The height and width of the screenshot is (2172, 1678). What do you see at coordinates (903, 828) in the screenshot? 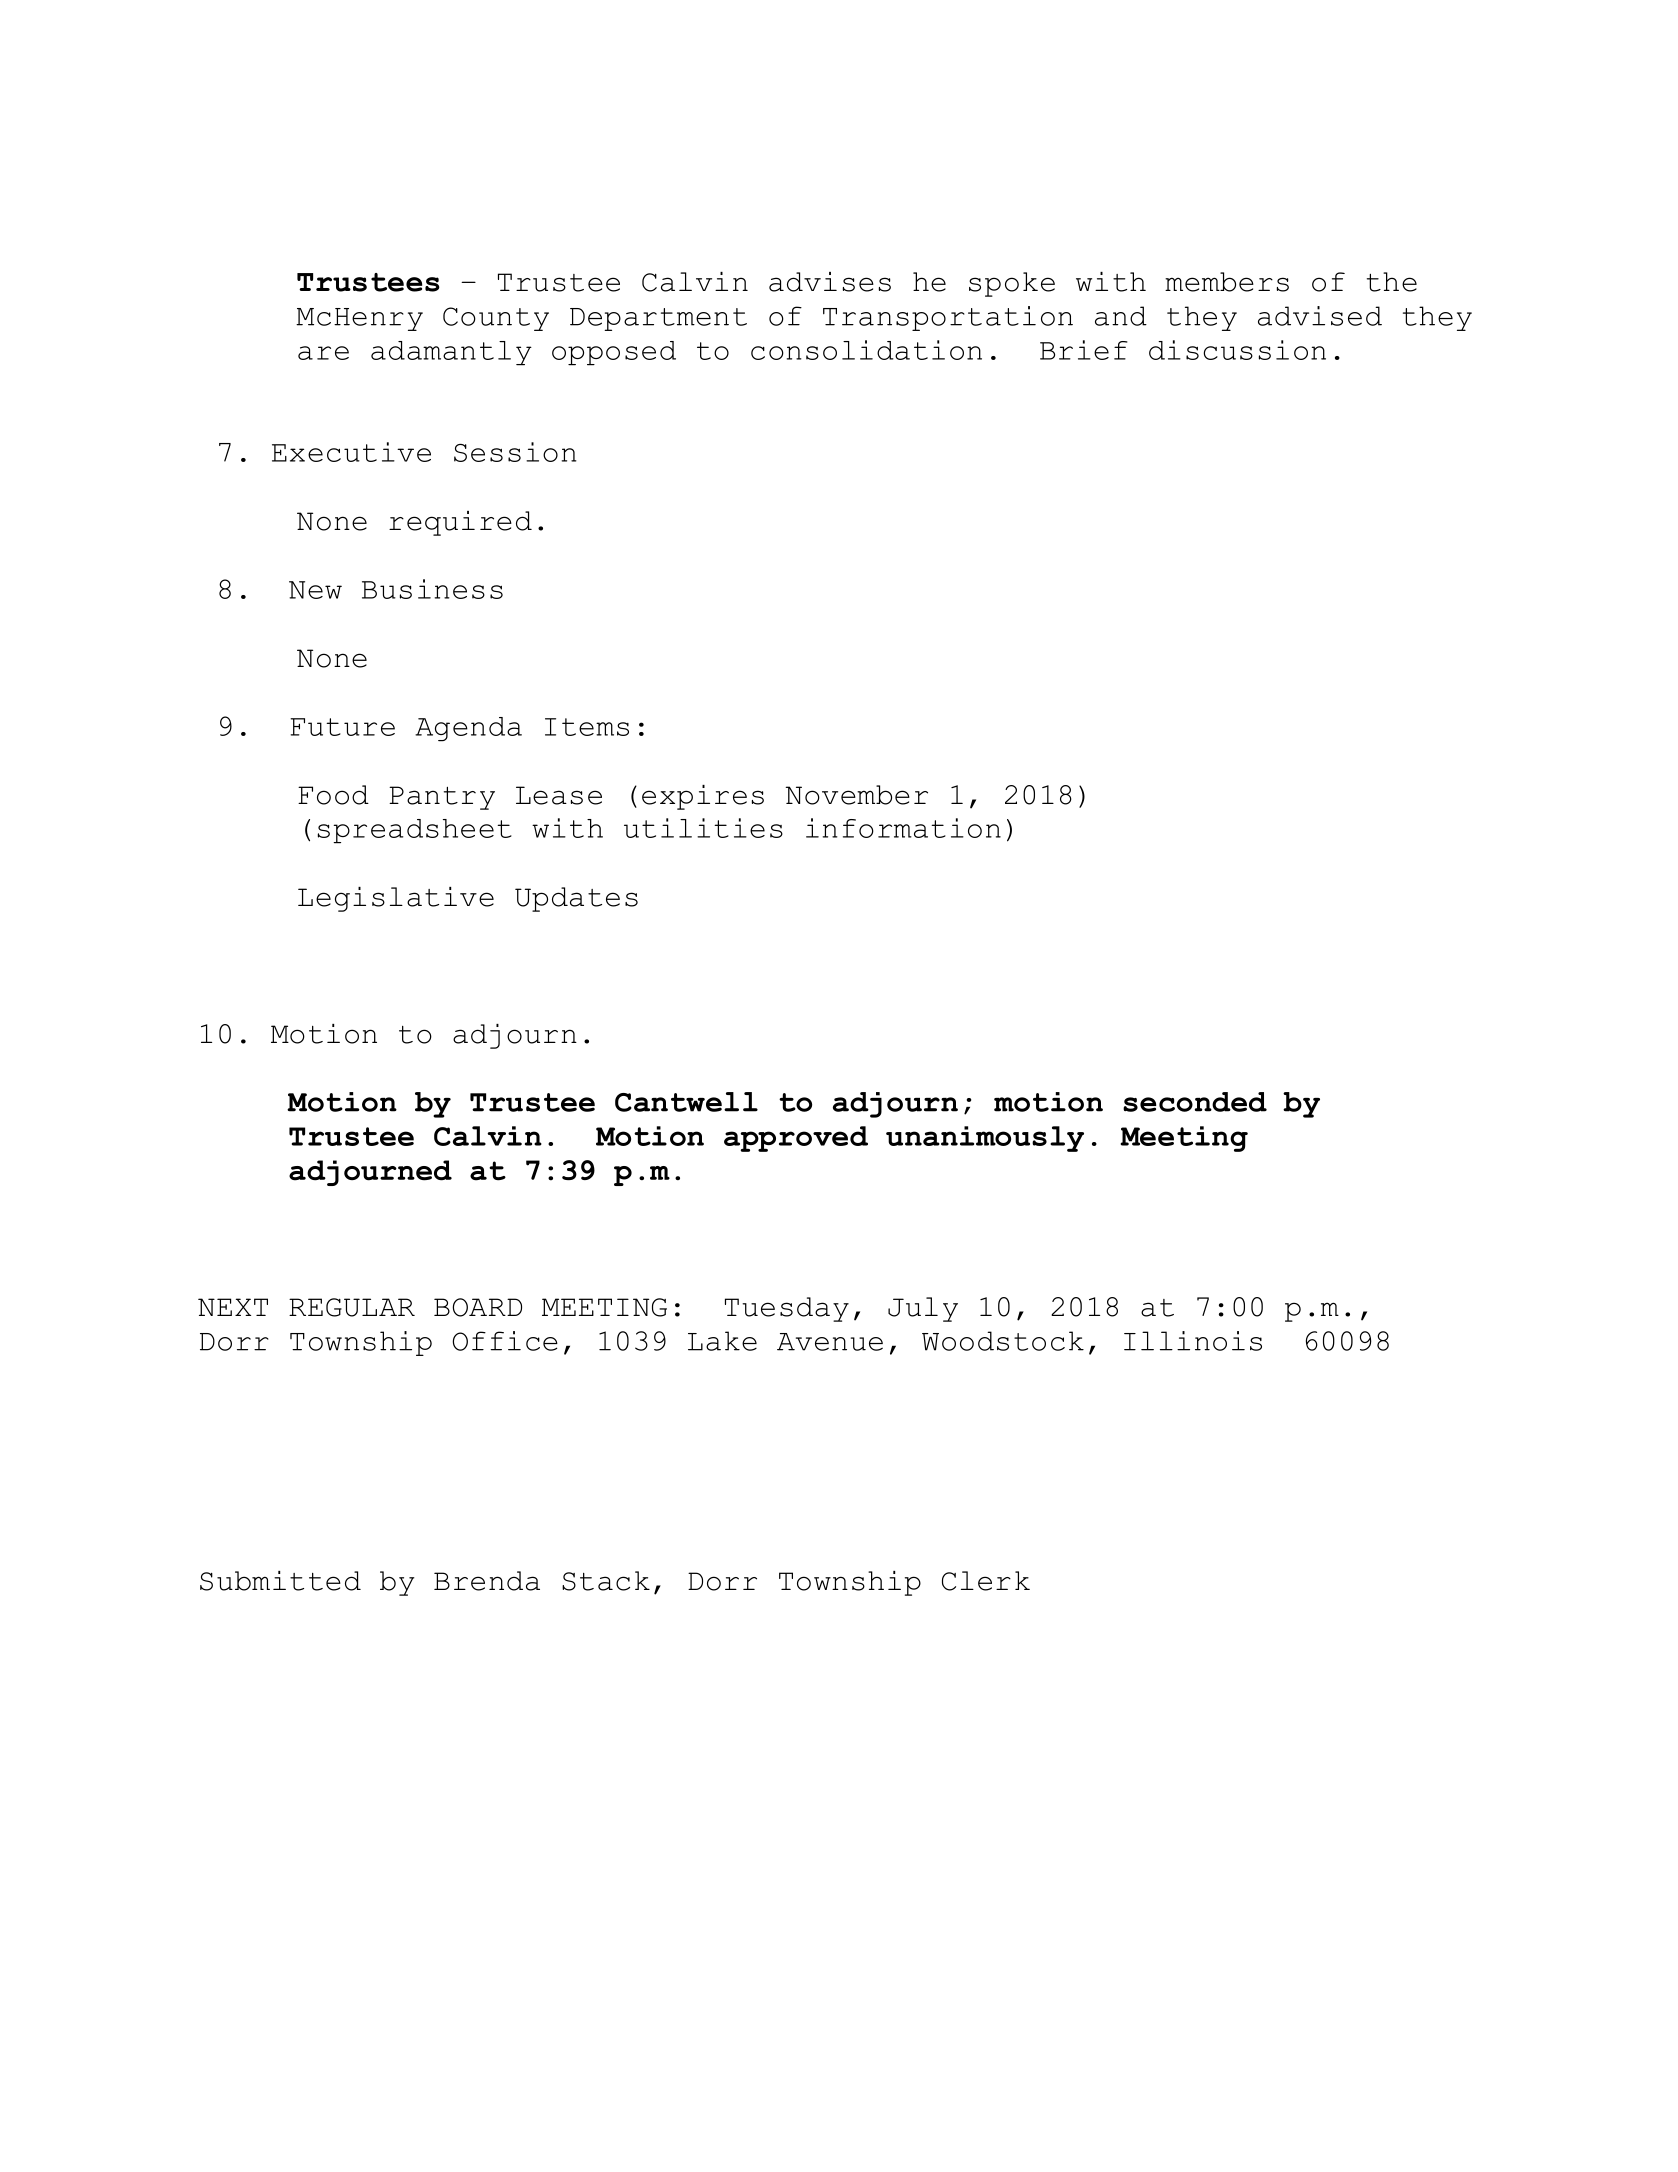
I see `information` at bounding box center [903, 828].
